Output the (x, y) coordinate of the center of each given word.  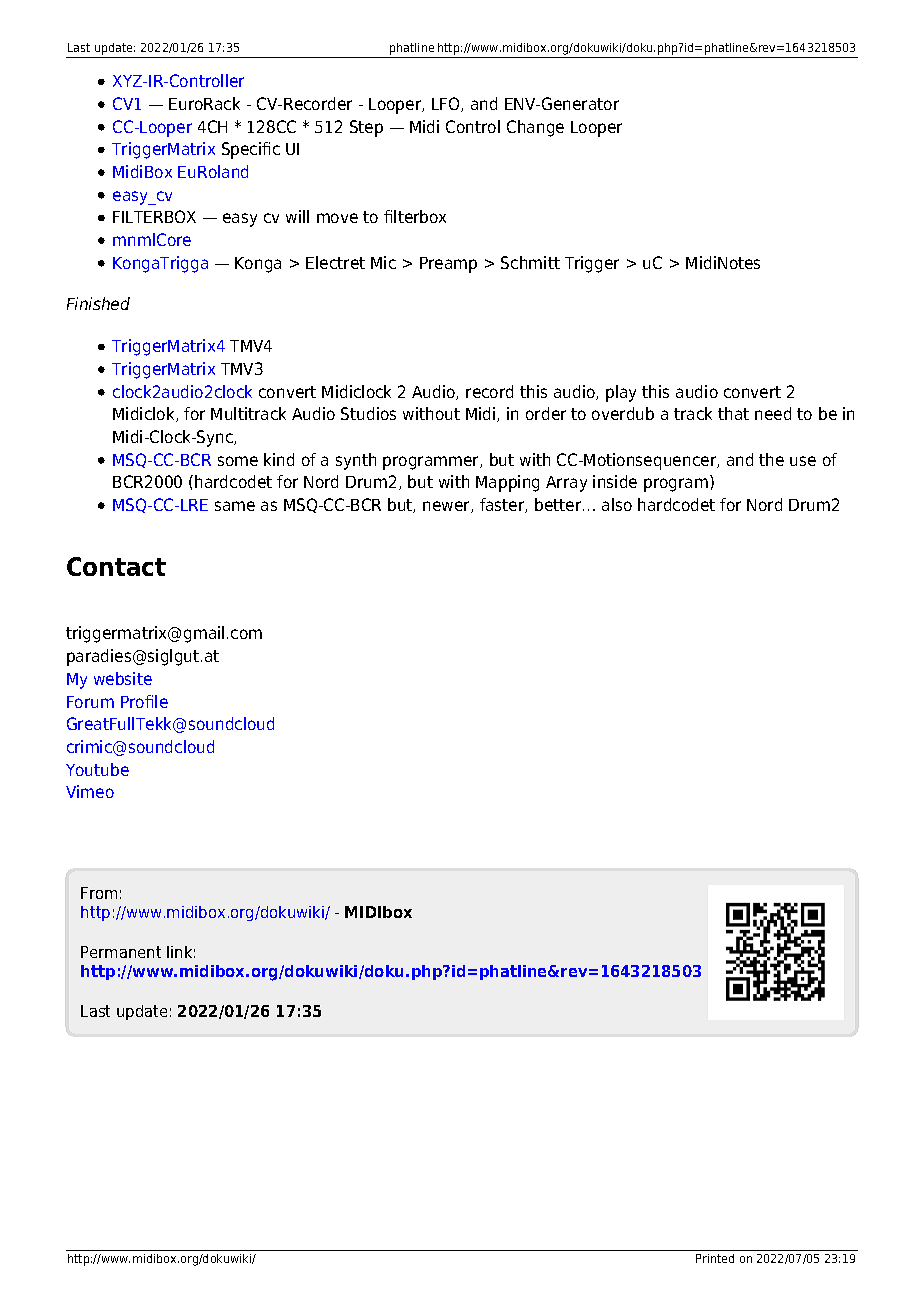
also (617, 504)
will (297, 216)
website (123, 678)
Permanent (121, 952)
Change (535, 128)
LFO (447, 104)
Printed (715, 1258)
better (559, 504)
